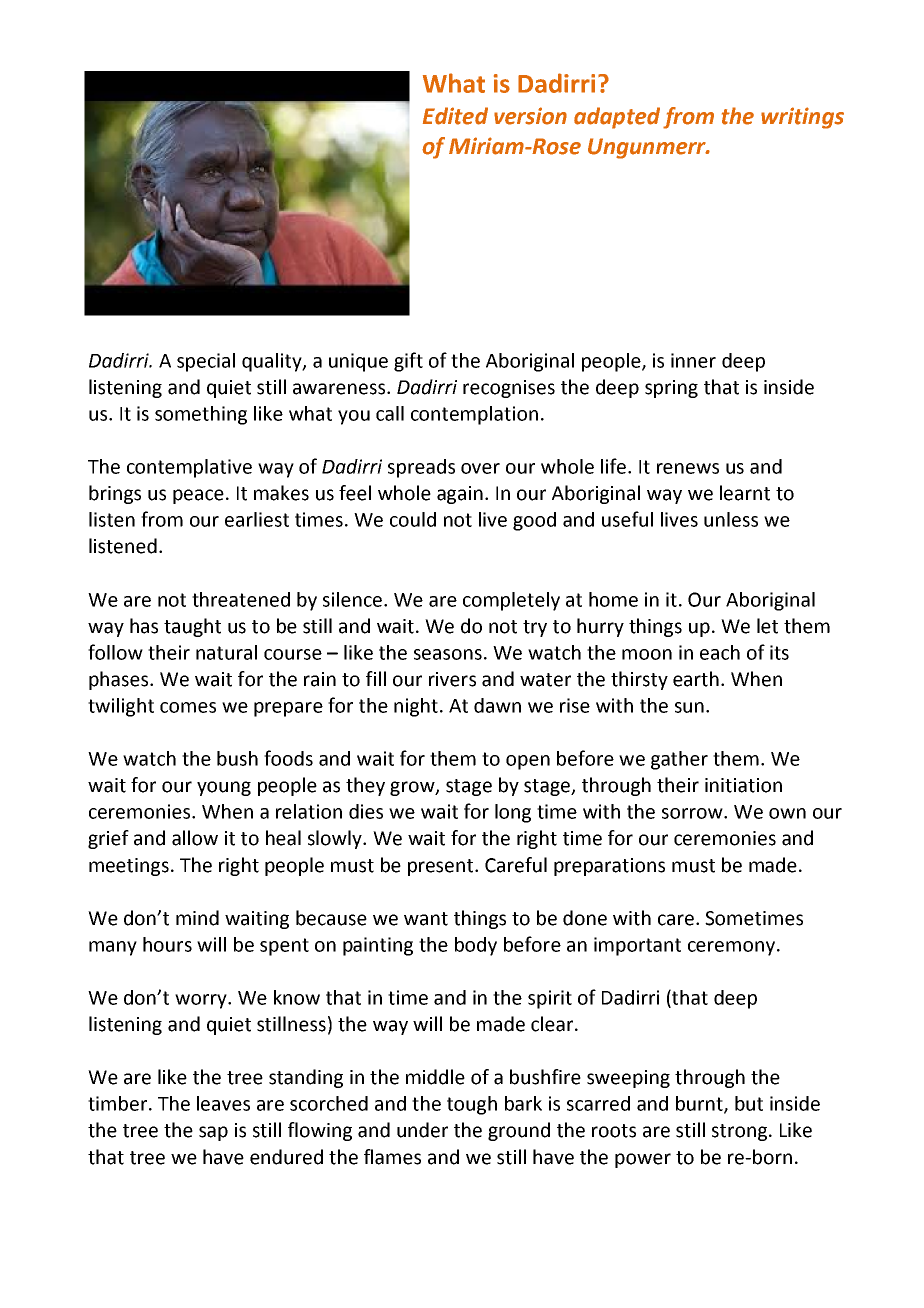 The width and height of the page is (924, 1308). Describe the element at coordinates (192, 627) in the page. I see `taught` at that location.
